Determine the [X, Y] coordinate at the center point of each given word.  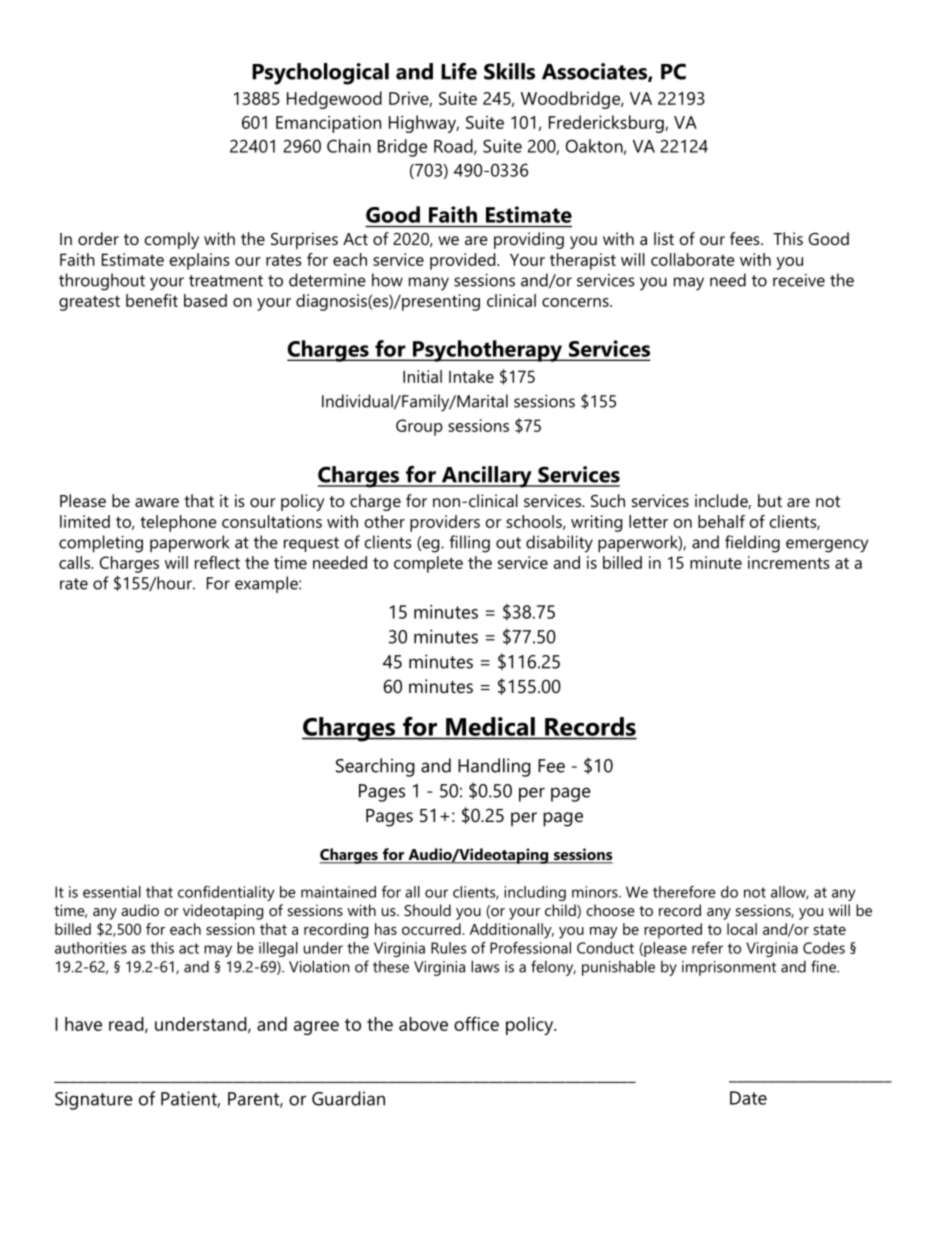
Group [419, 427]
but [770, 500]
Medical [490, 726]
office [476, 1023]
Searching [375, 767]
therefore [684, 892]
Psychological [320, 74]
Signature [94, 1100]
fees [746, 238]
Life [459, 71]
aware [157, 502]
